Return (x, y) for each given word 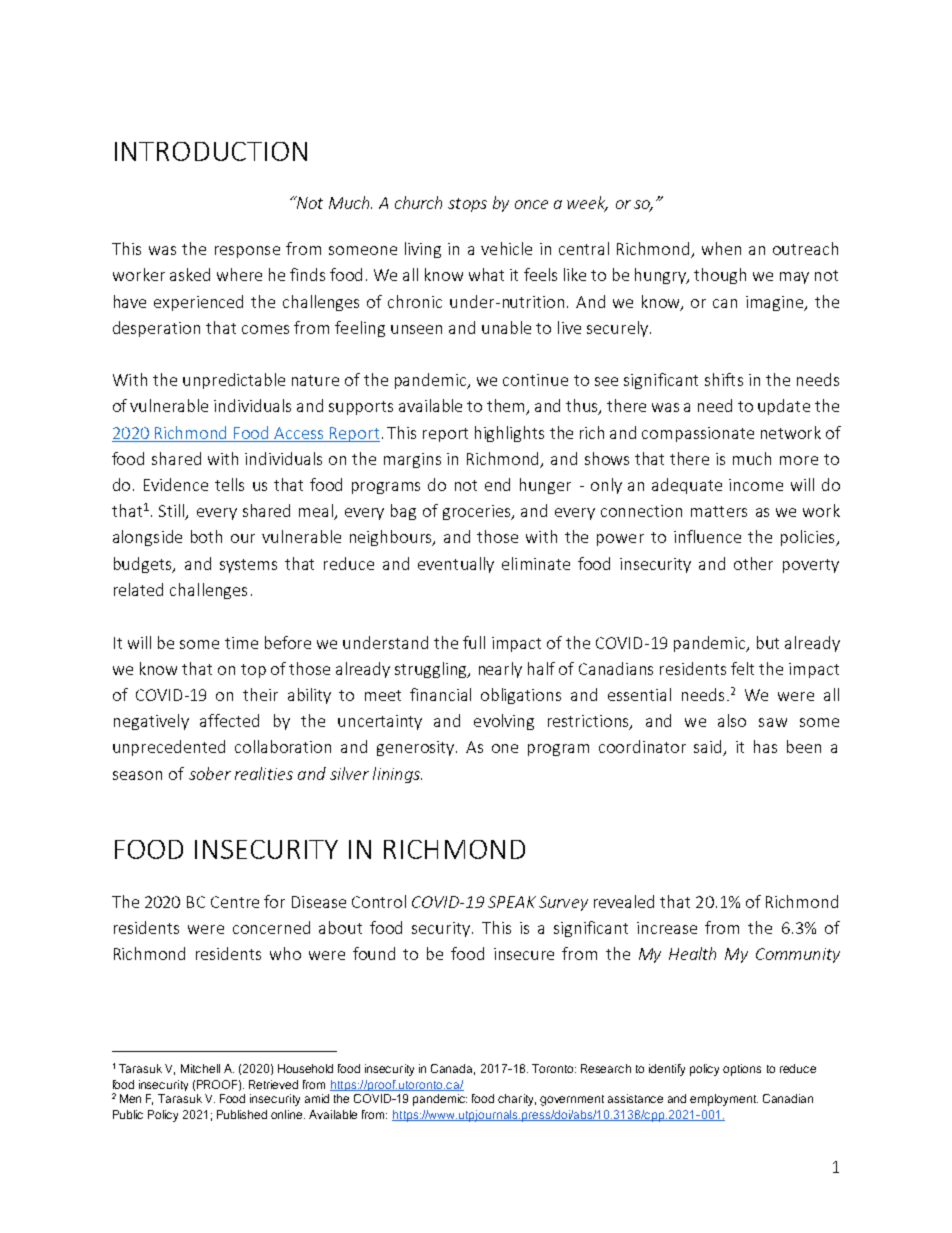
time (241, 643)
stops (467, 205)
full (474, 642)
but (768, 642)
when (721, 248)
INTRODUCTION (211, 151)
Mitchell (200, 1068)
